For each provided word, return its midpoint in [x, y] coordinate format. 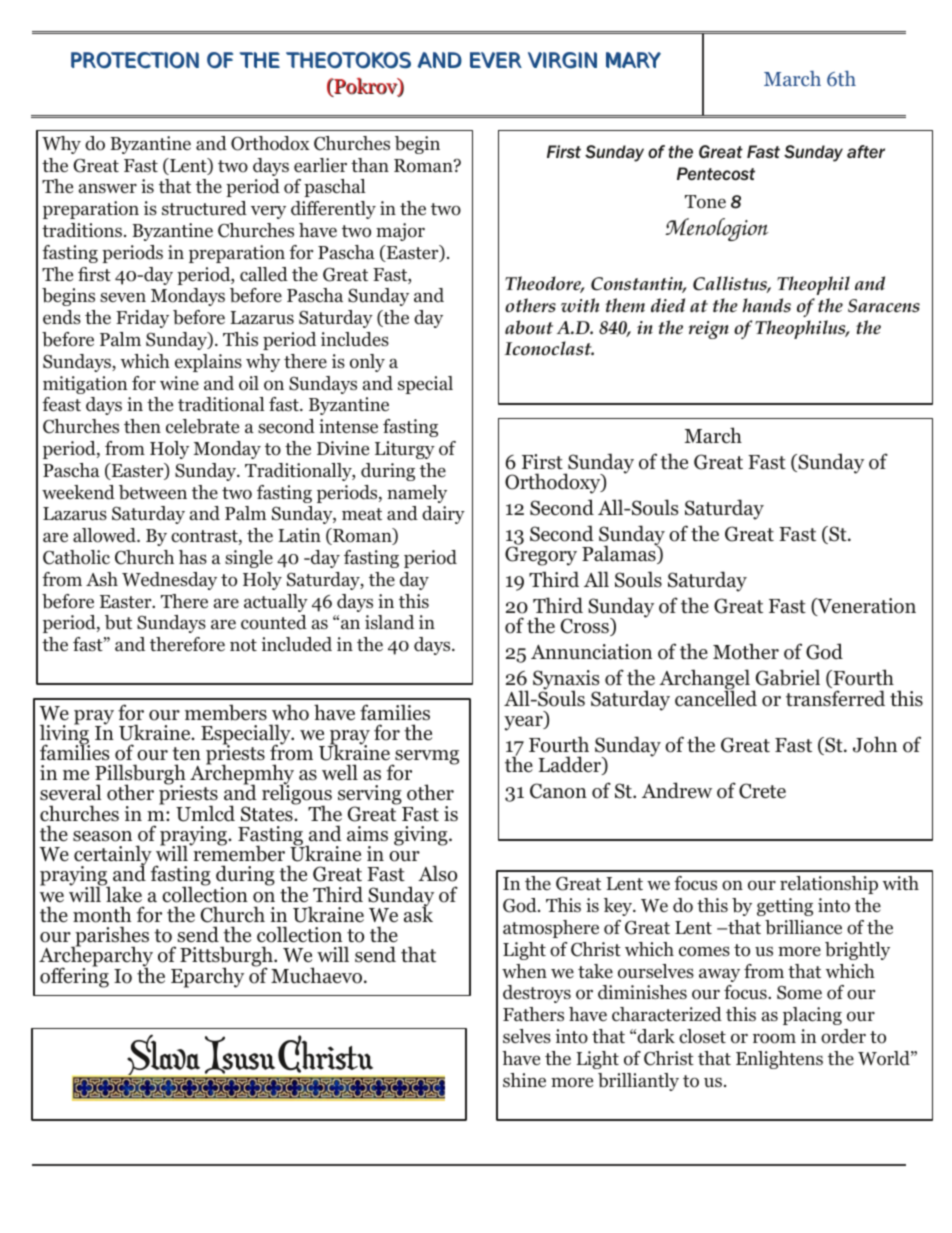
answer [108, 188]
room [774, 1038]
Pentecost [716, 173]
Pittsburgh [226, 958]
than [370, 165]
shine [524, 1080]
